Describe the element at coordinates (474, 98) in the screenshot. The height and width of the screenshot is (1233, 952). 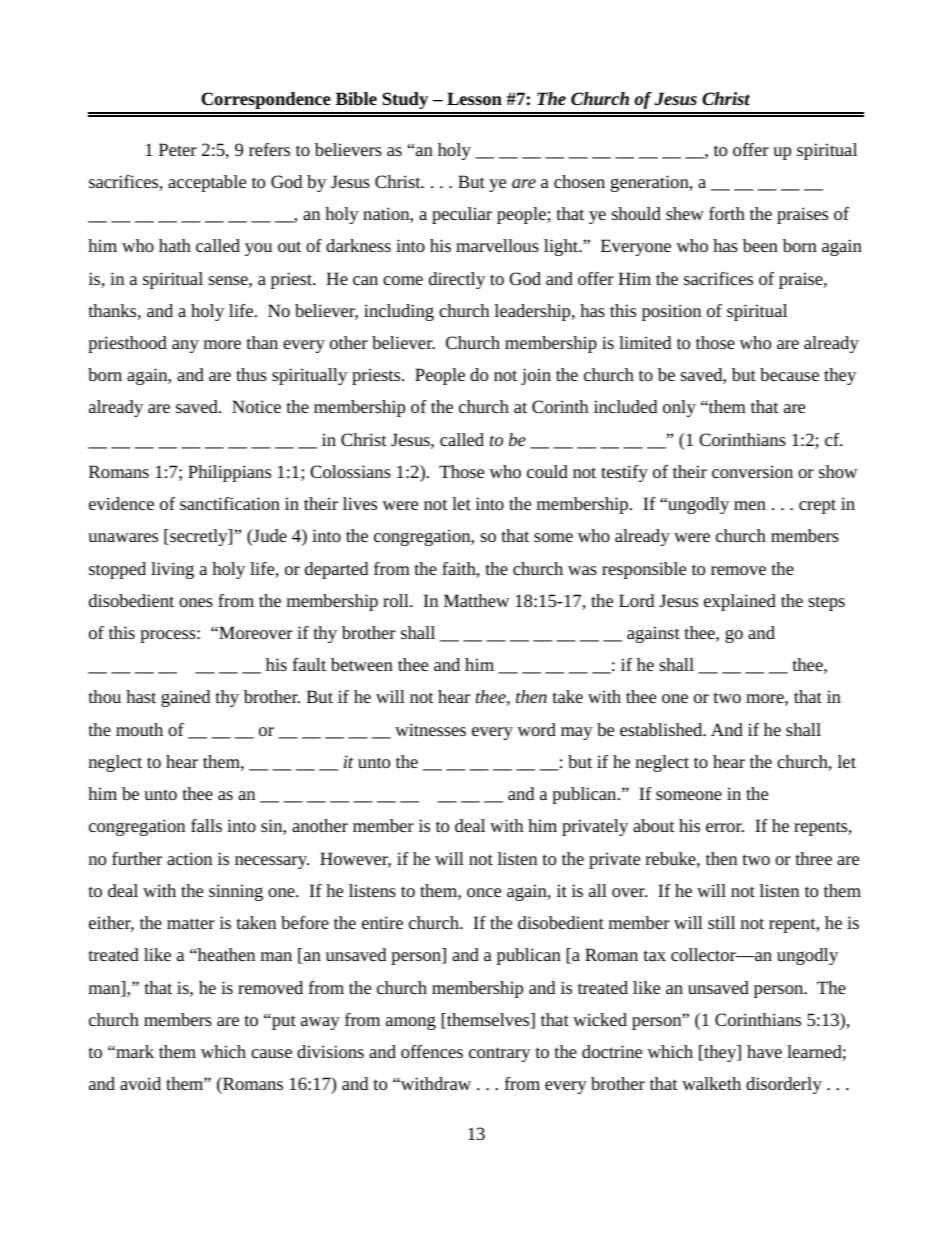
I see `Lesson` at that location.
